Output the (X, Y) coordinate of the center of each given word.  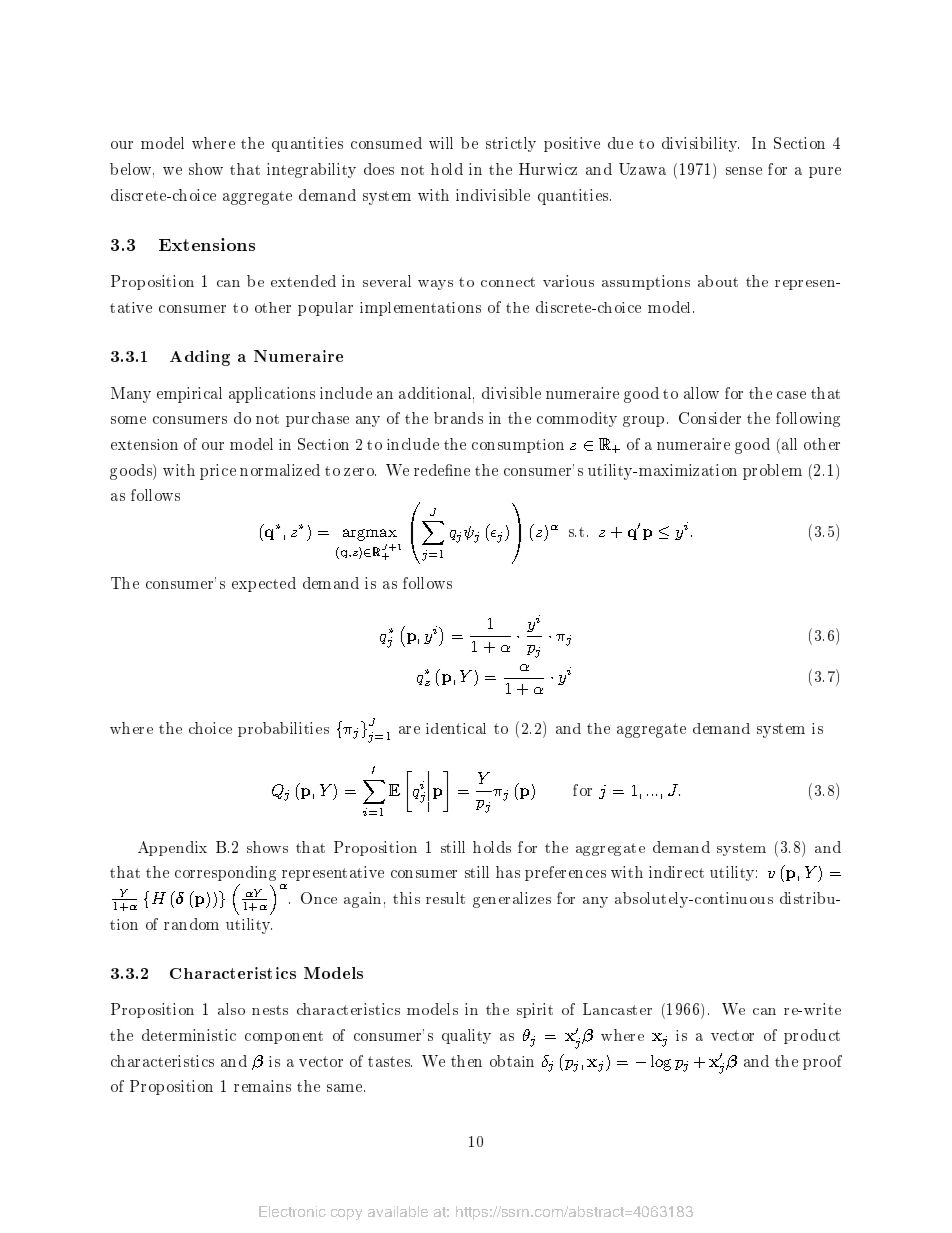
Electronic (292, 1211)
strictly (511, 144)
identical (456, 728)
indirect (676, 872)
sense (744, 171)
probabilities (283, 729)
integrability (311, 170)
